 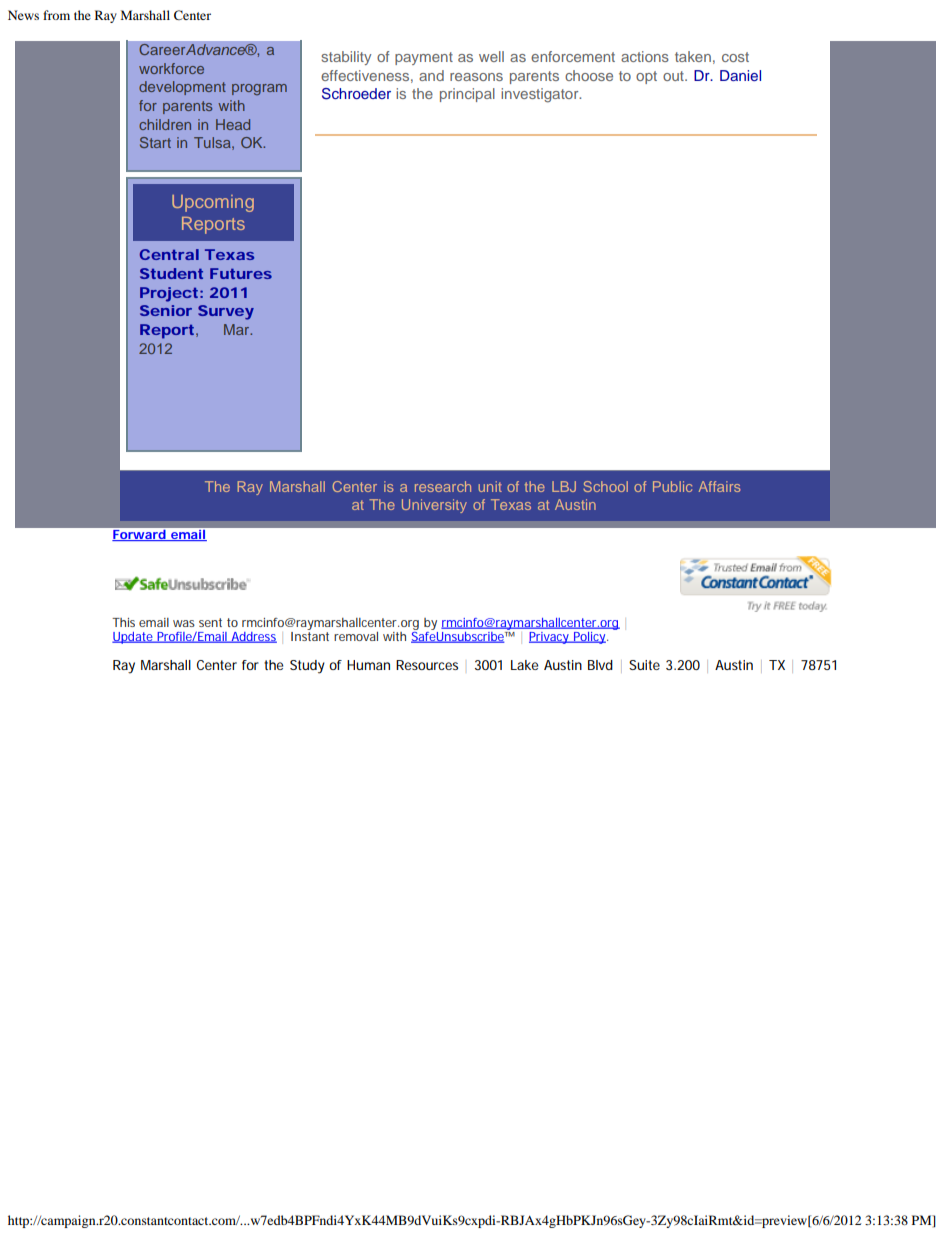 What do you see at coordinates (134, 638) in the document?
I see `Update` at bounding box center [134, 638].
